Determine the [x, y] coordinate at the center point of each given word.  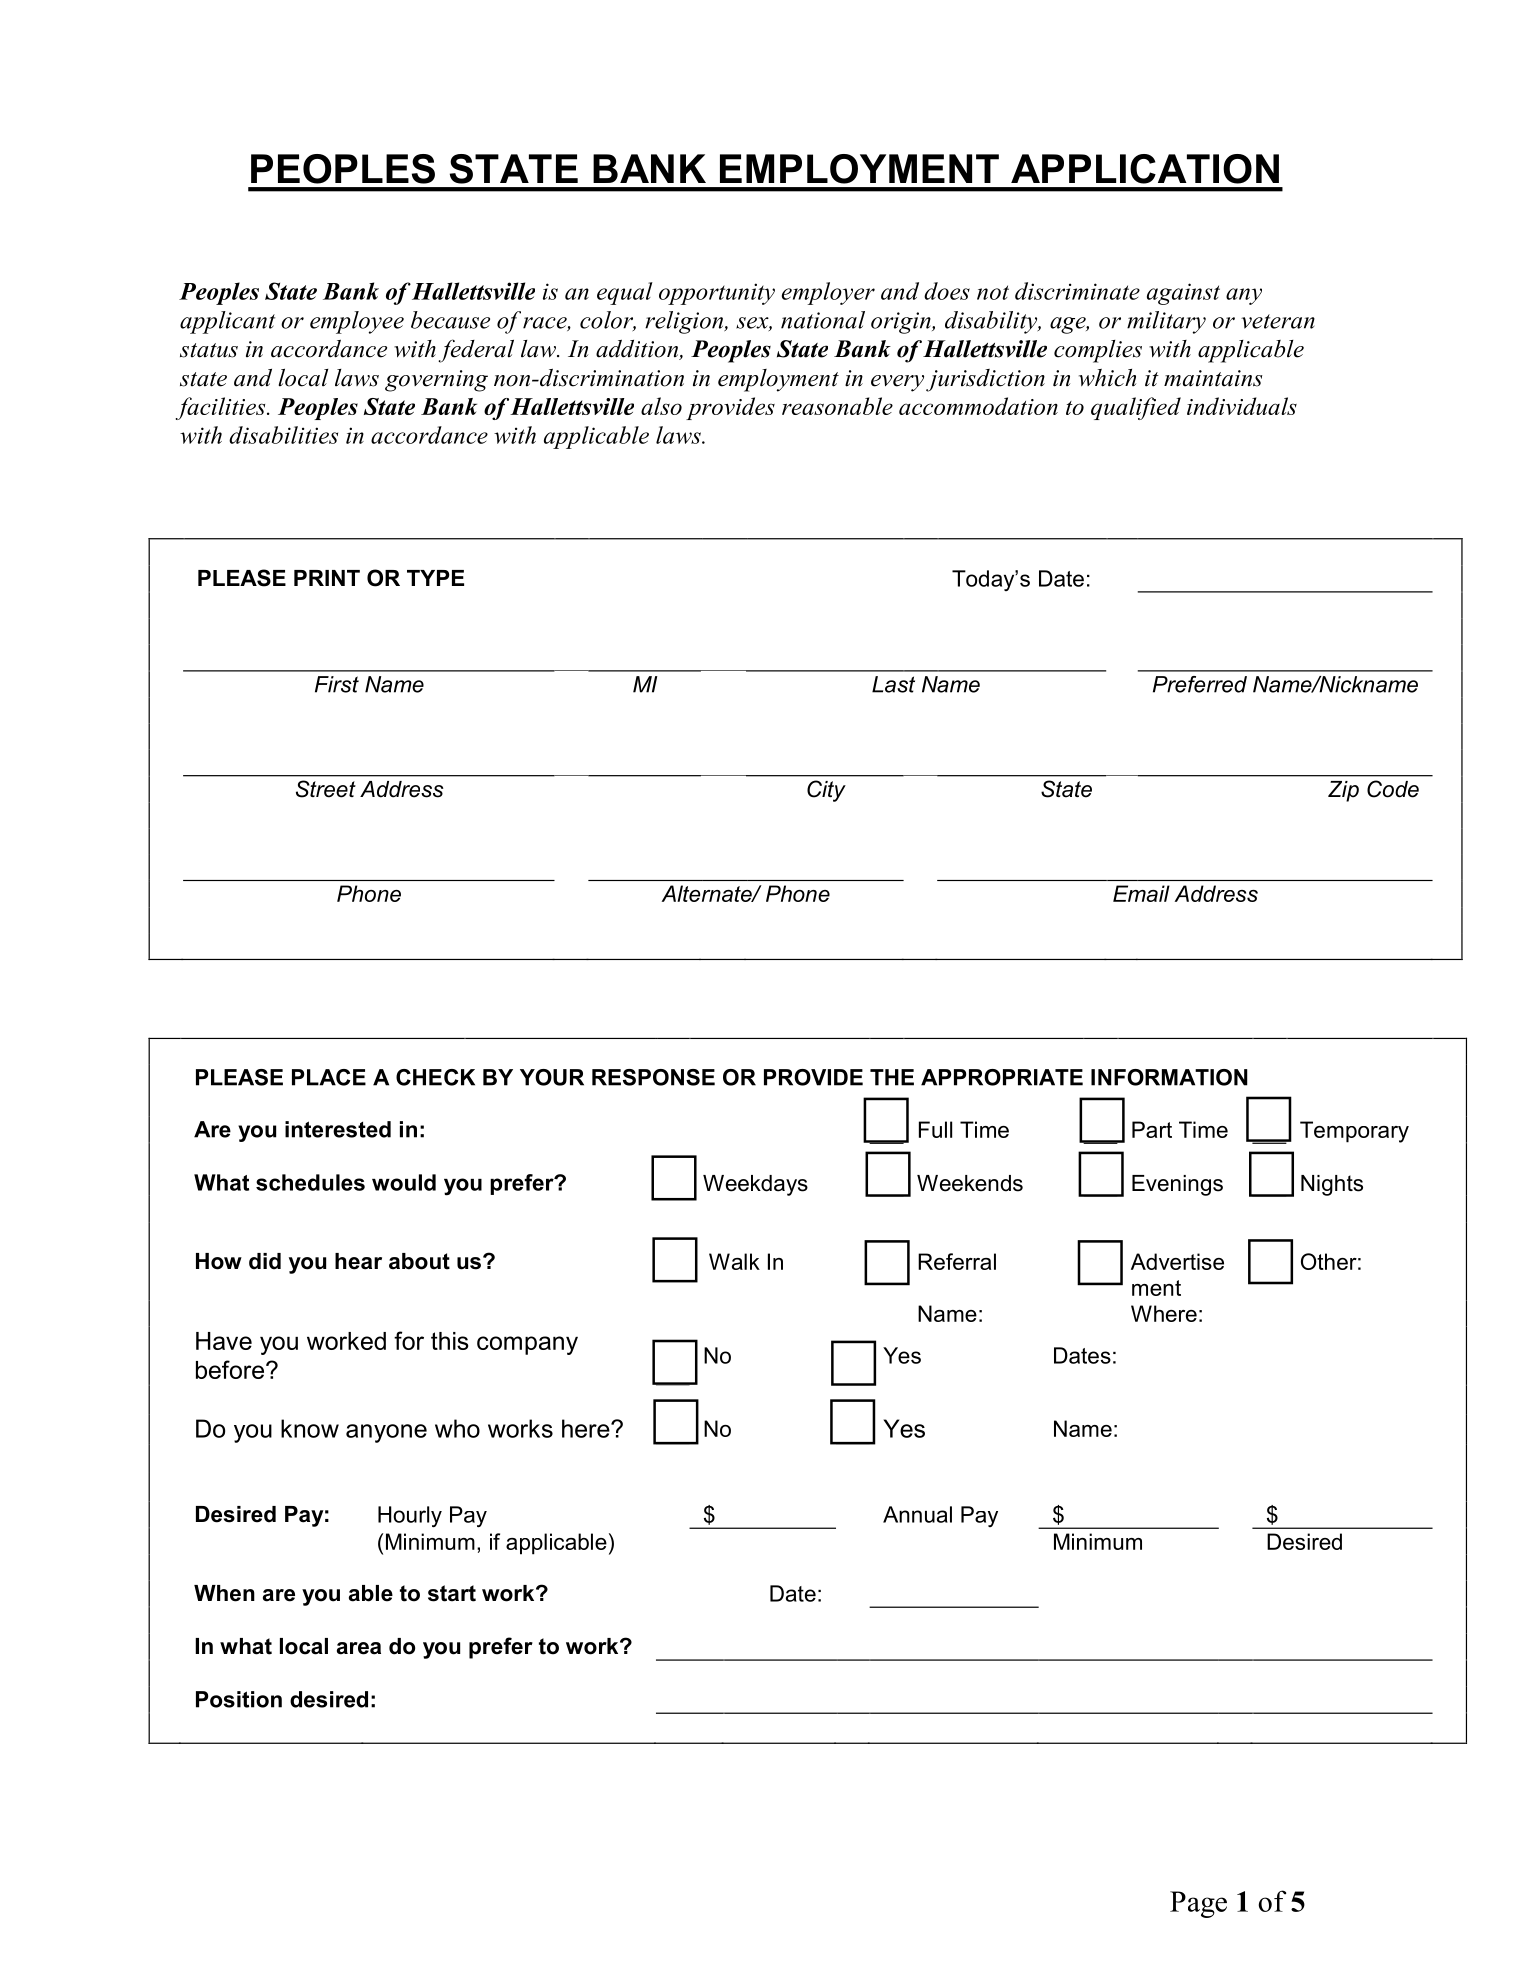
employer [828, 293]
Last [893, 684]
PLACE [329, 1077]
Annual [917, 1514]
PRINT [327, 578]
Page [1198, 1904]
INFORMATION [1169, 1077]
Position [239, 1699]
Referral [957, 1261]
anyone [386, 1433]
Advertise [1177, 1261]
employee [357, 322]
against [1183, 294]
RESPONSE [653, 1077]
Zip [1343, 791]
